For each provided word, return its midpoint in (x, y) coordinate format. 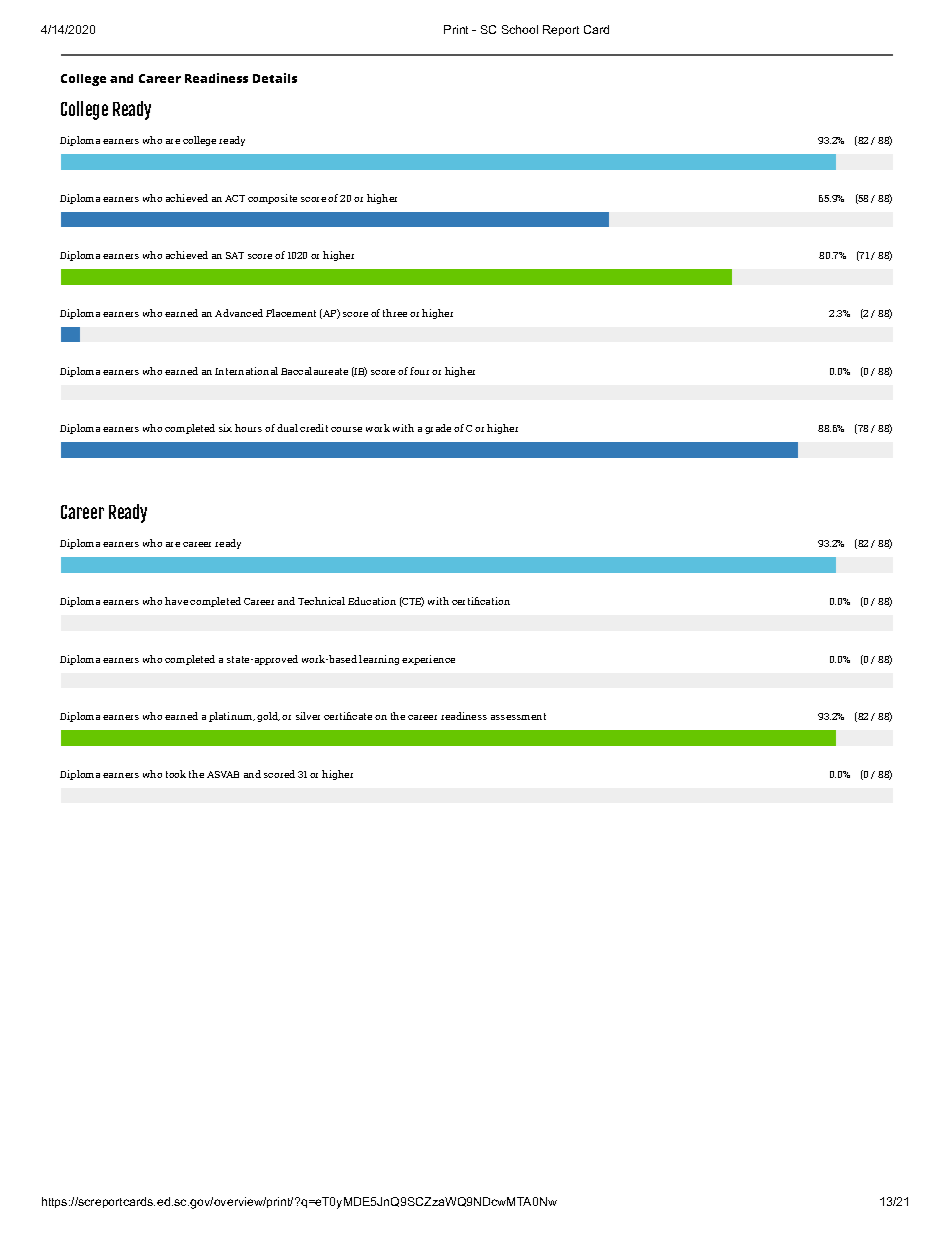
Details (275, 78)
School (520, 29)
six (225, 428)
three (395, 313)
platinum (232, 717)
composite (272, 199)
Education (372, 601)
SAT (235, 255)
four (419, 371)
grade (438, 429)
